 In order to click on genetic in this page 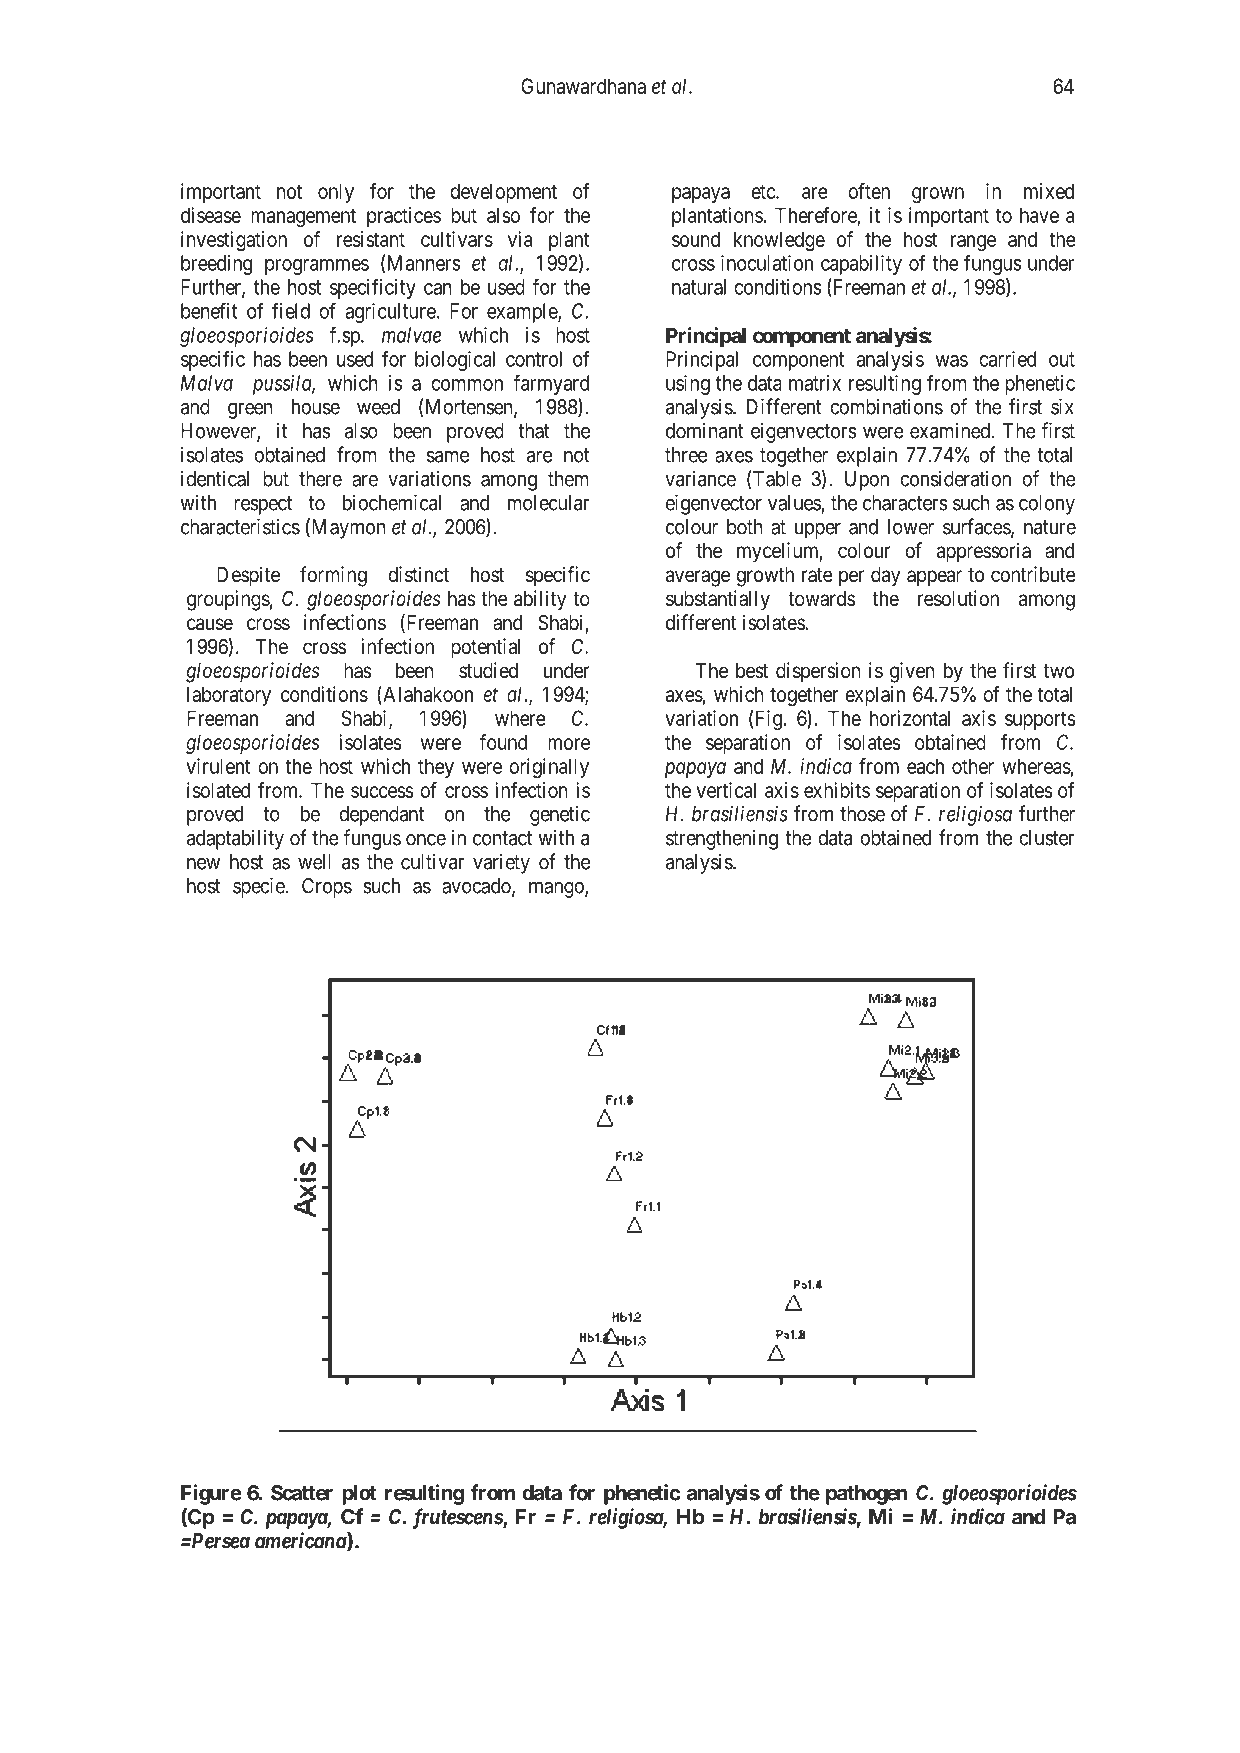, I will do `click(560, 815)`.
